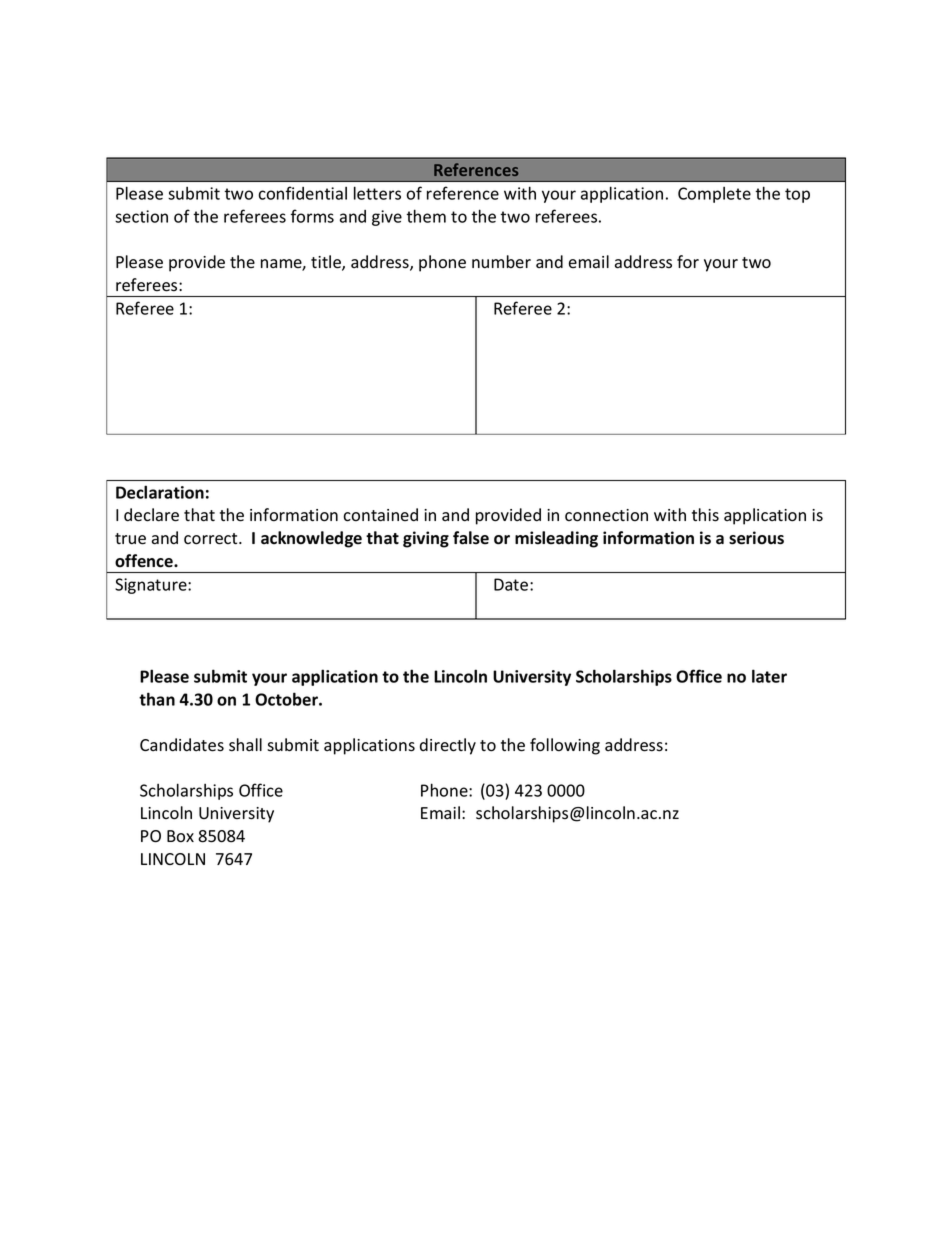  I want to click on Complete, so click(714, 195).
